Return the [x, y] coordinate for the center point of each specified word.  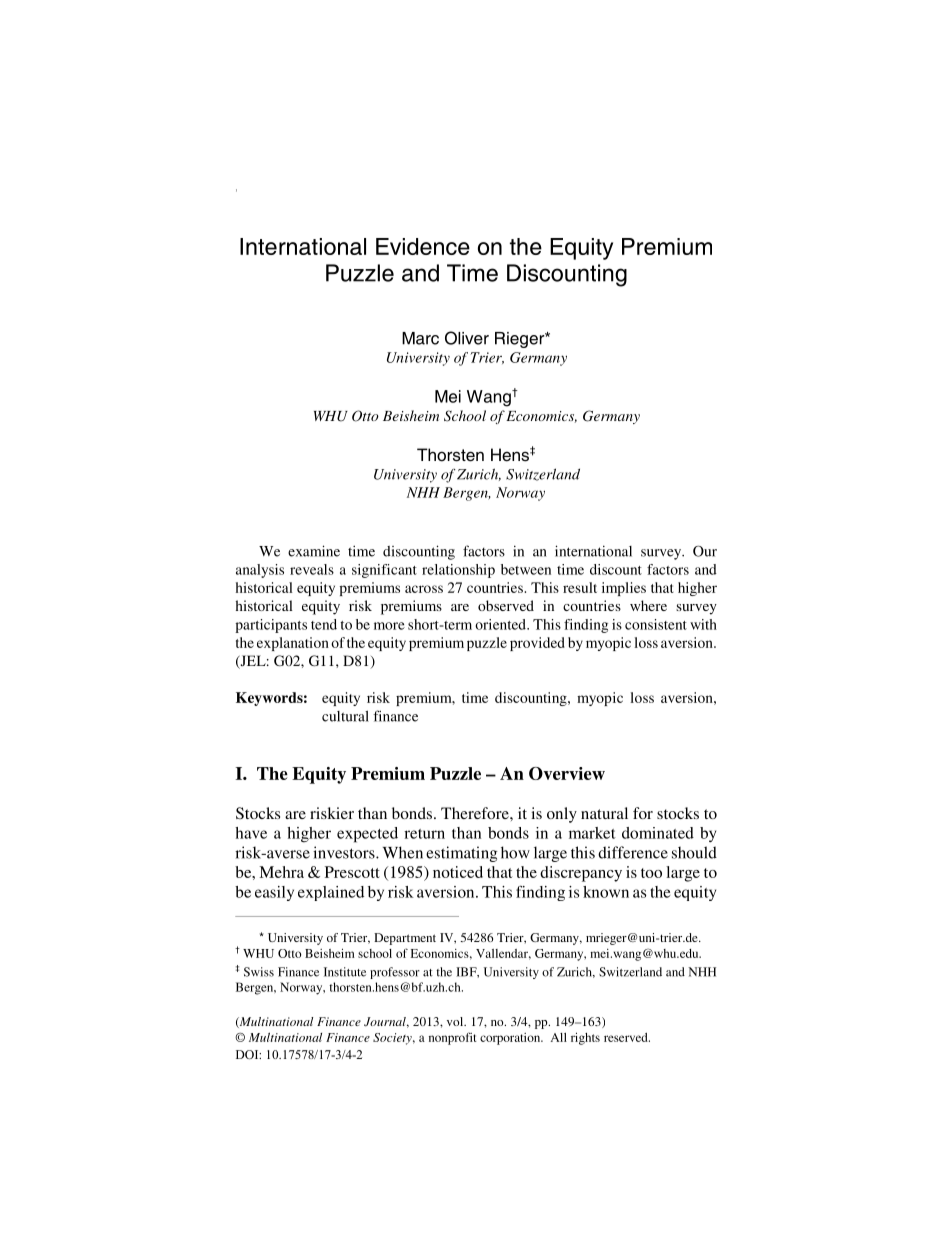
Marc [420, 338]
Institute [345, 972]
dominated [658, 833]
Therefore [476, 813]
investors [345, 852]
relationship [458, 571]
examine [314, 551]
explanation [293, 644]
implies [624, 589]
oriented [501, 624]
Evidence [423, 246]
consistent [656, 624]
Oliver [467, 338]
